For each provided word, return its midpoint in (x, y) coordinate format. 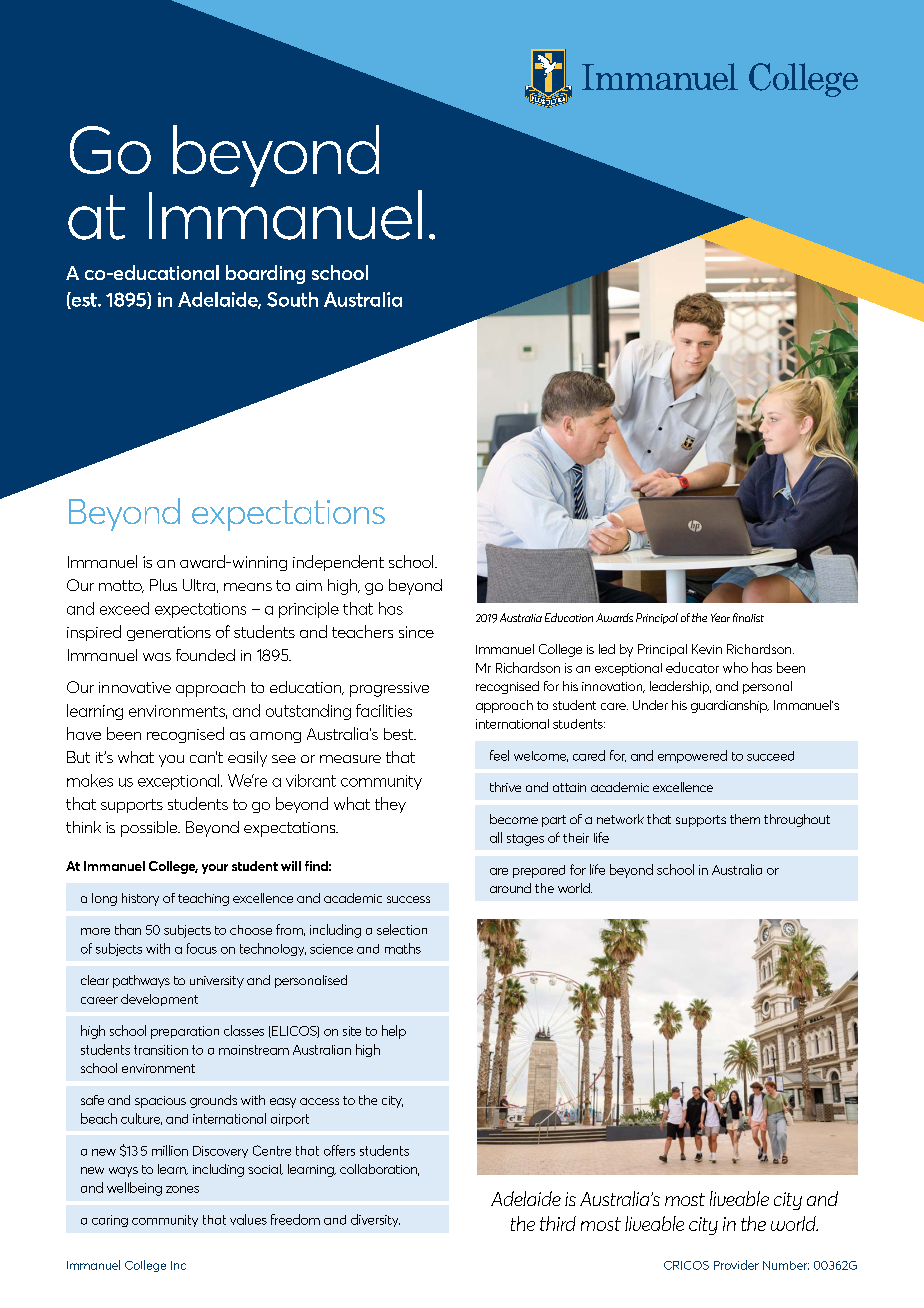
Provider (736, 1265)
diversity (375, 1220)
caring (110, 1221)
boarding (265, 274)
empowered (692, 756)
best (400, 734)
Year (720, 617)
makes (90, 780)
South (292, 299)
